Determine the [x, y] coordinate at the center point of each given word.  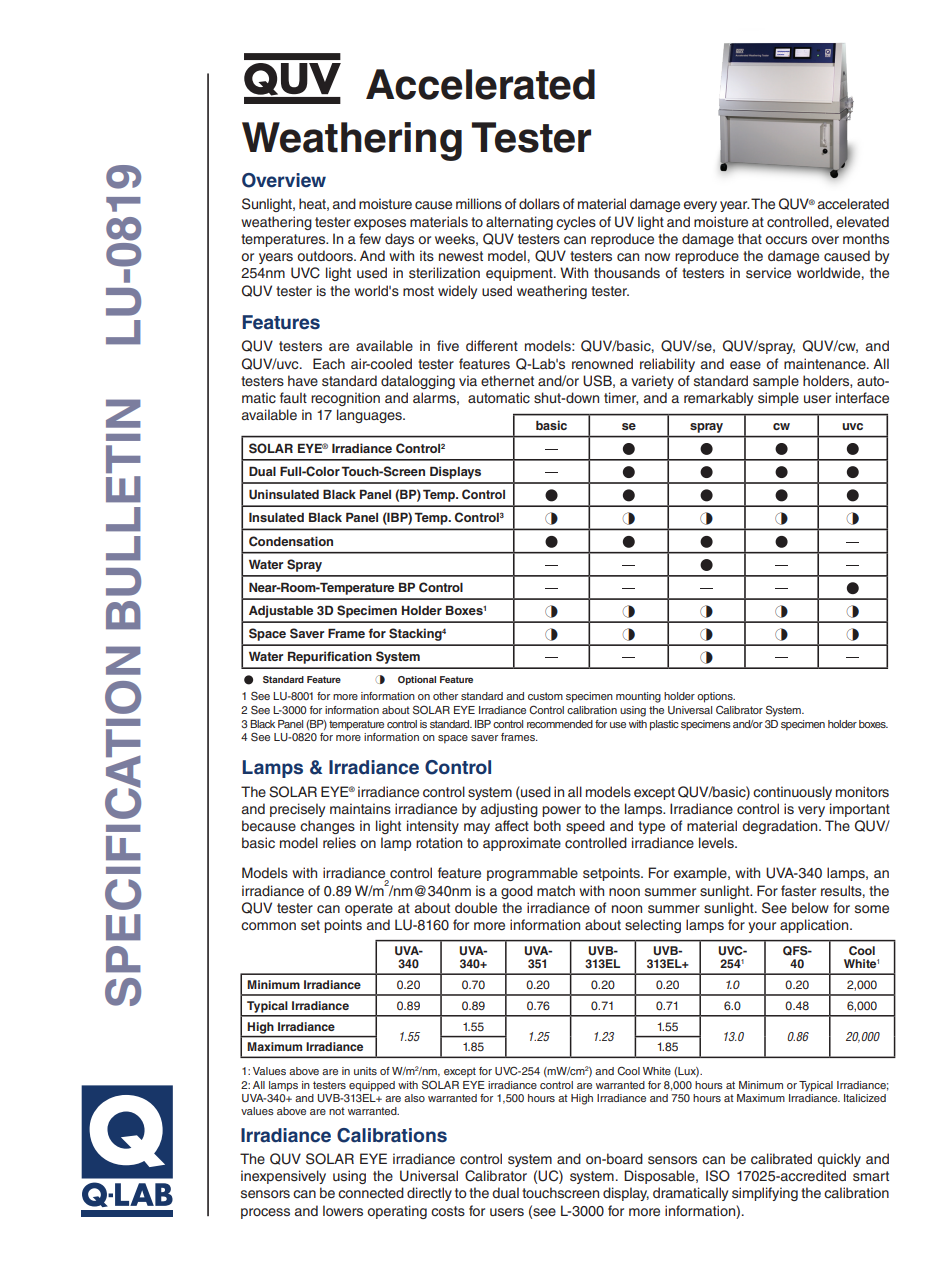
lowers [343, 1211]
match [556, 890]
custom [545, 696]
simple [778, 399]
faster [798, 891]
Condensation [291, 541]
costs [448, 1211]
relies [339, 843]
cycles [576, 223]
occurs [786, 240]
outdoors [326, 255]
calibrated [781, 1159]
